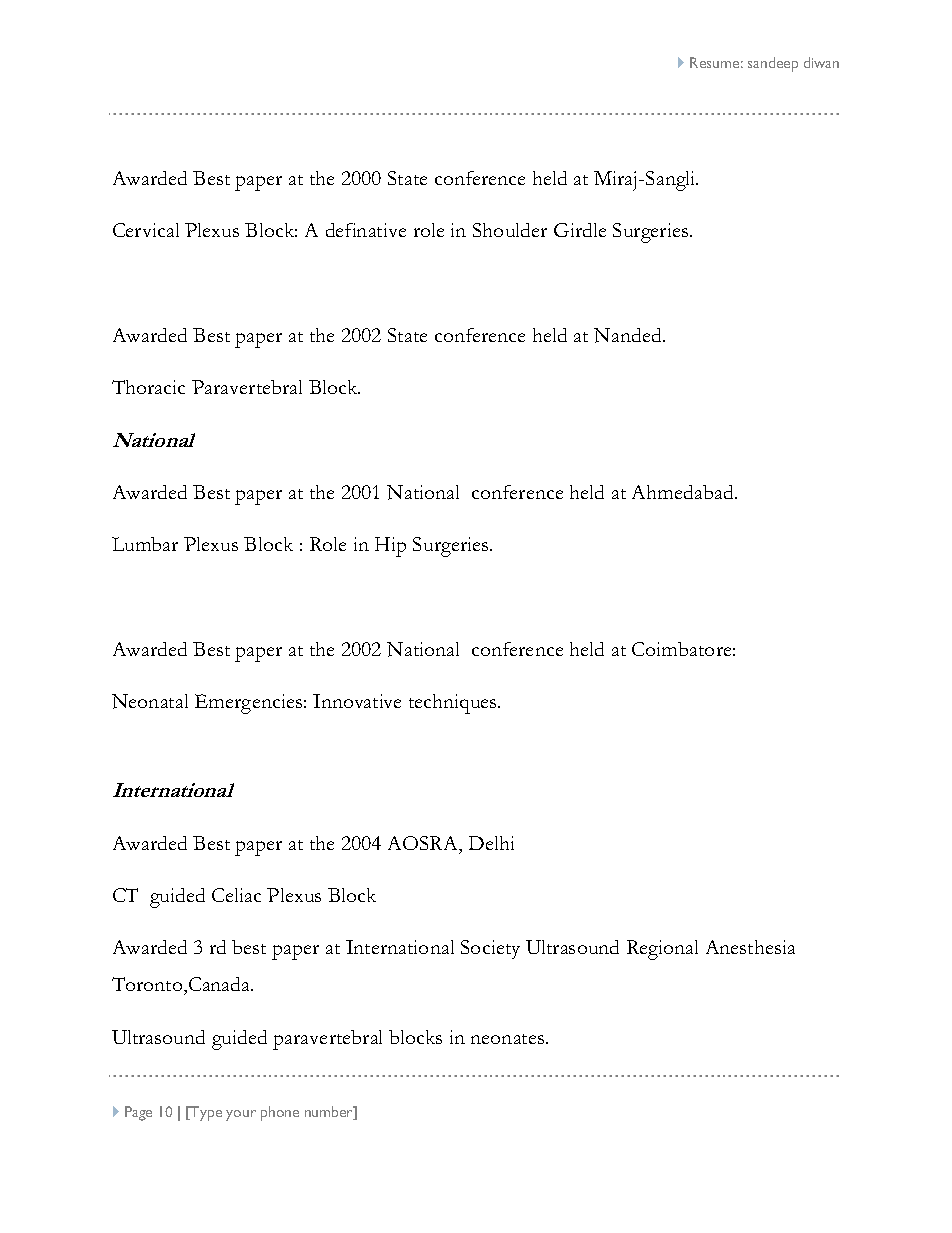 The image size is (952, 1233). I want to click on Delhi, so click(491, 843).
